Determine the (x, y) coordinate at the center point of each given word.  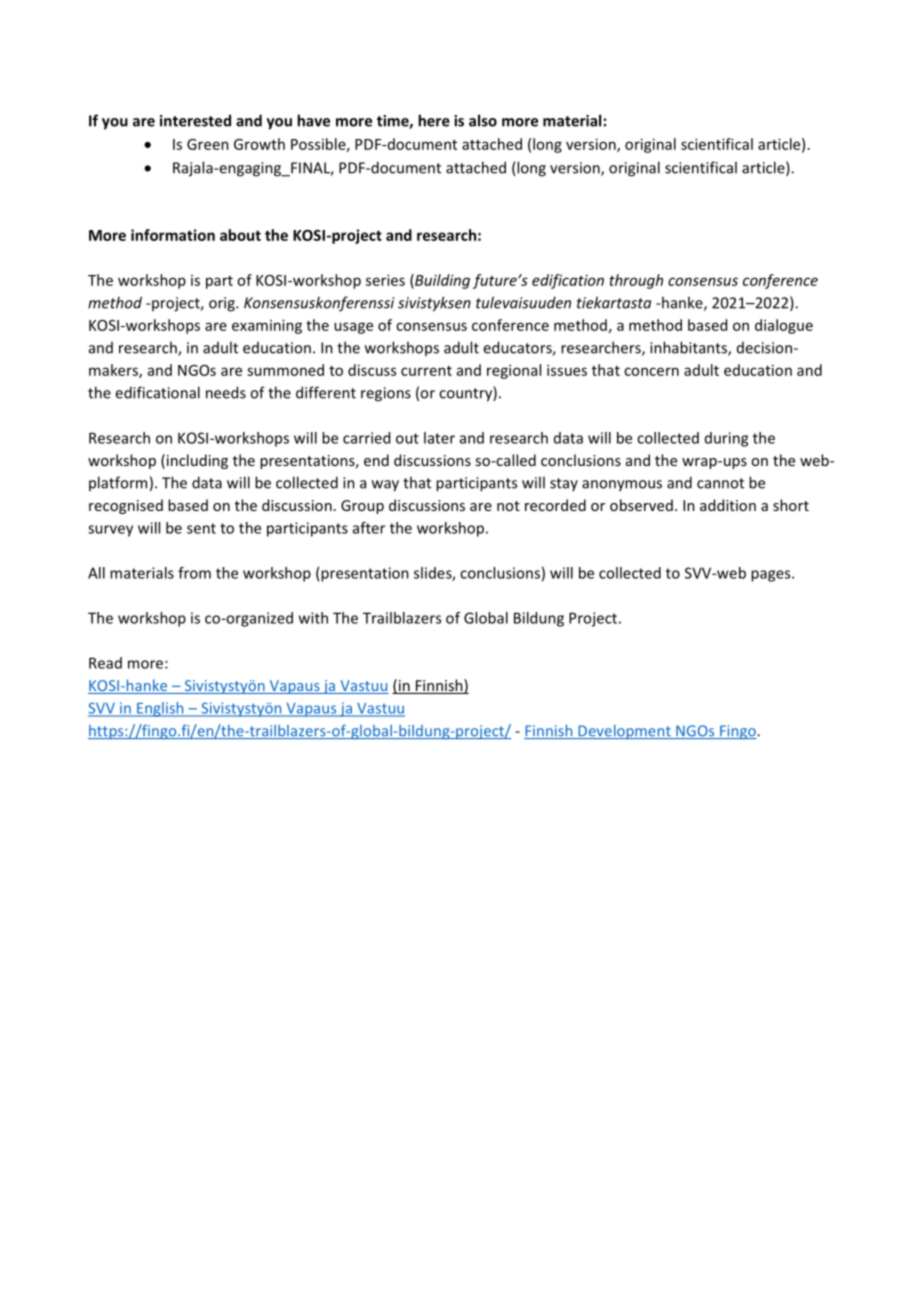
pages (772, 576)
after (369, 528)
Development (624, 732)
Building (441, 281)
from (194, 573)
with (313, 618)
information (173, 235)
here (434, 120)
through (636, 281)
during (726, 439)
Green (208, 144)
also (483, 120)
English (160, 709)
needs (226, 392)
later (439, 438)
